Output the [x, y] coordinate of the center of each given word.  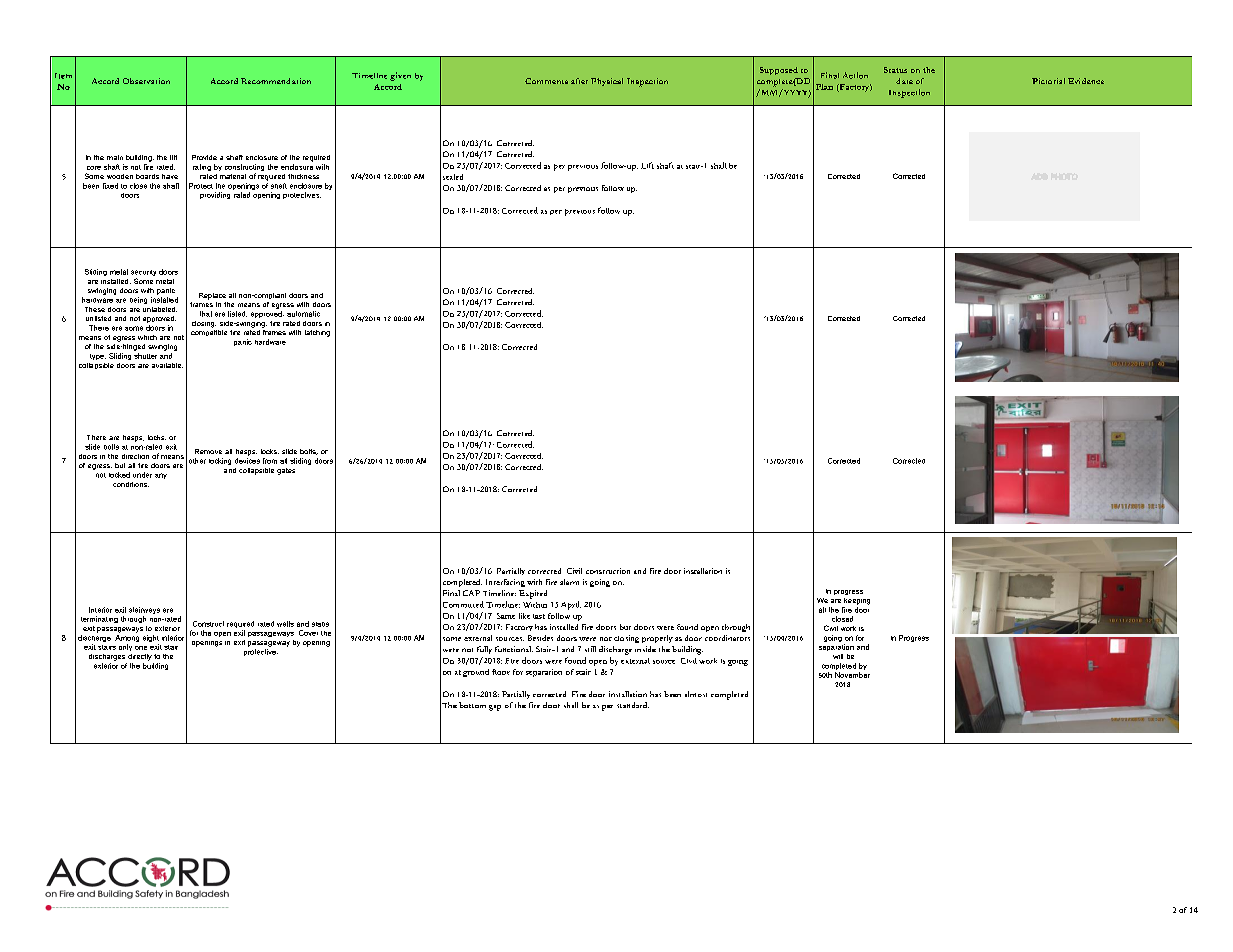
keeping [857, 601]
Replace [212, 296]
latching [317, 333]
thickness [303, 176]
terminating [99, 619]
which [147, 337]
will [838, 656]
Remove [208, 451]
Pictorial [1048, 81]
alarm [569, 582]
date [904, 81]
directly [140, 657]
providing [215, 195]
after [579, 81]
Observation [146, 81]
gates [286, 471]
